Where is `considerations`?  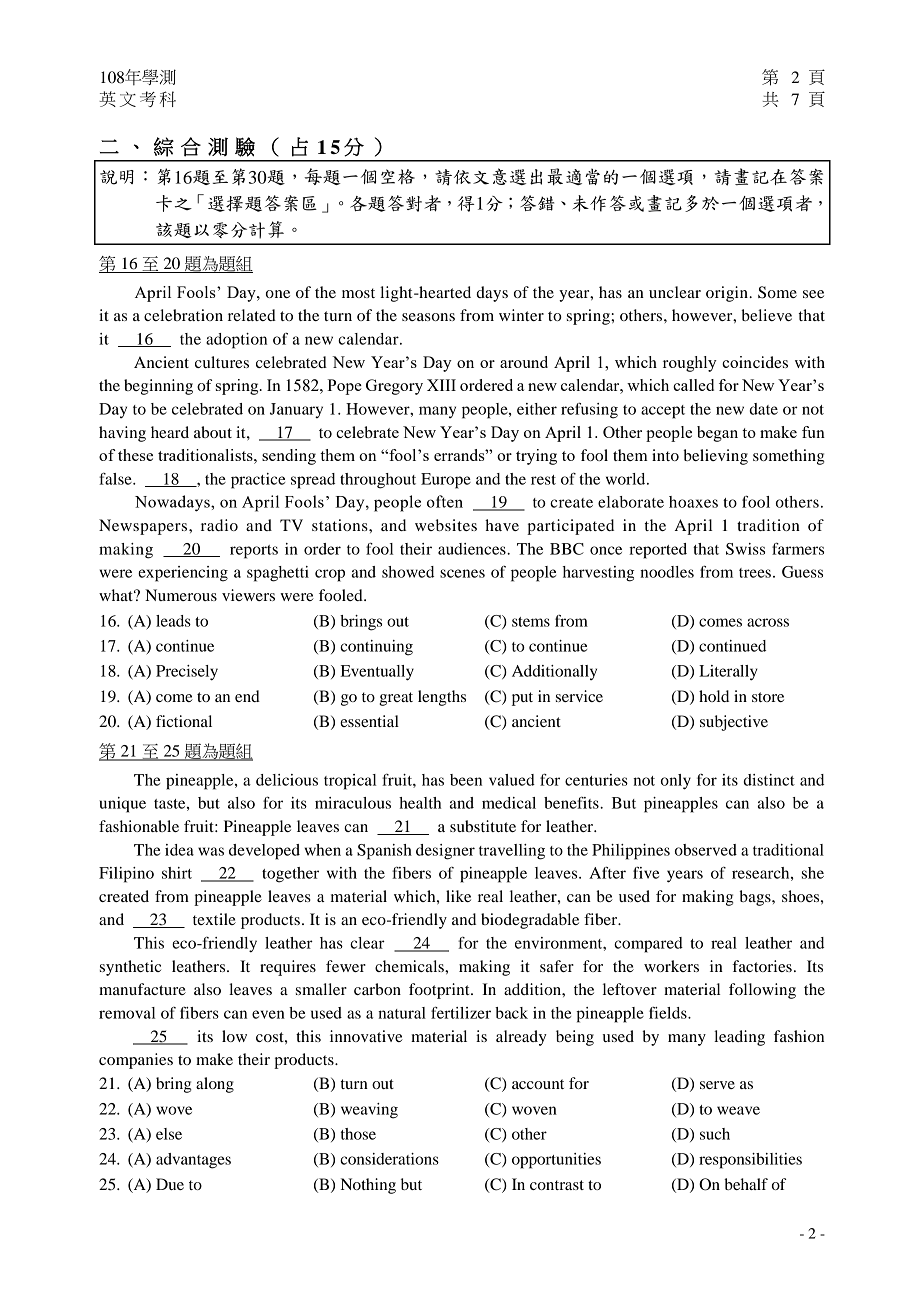
considerations is located at coordinates (389, 1159).
